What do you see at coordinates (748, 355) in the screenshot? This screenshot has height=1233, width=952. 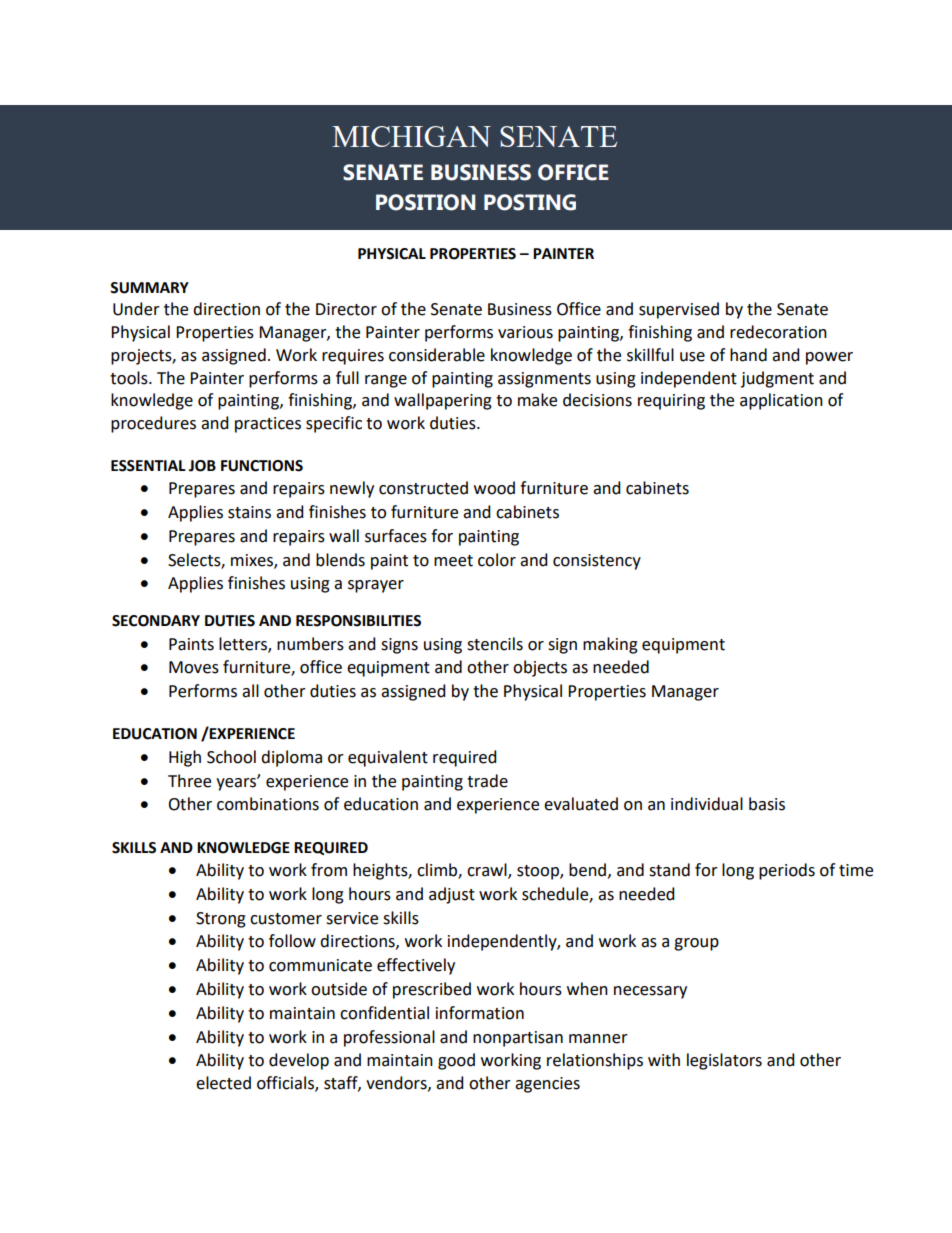 I see `hand` at bounding box center [748, 355].
